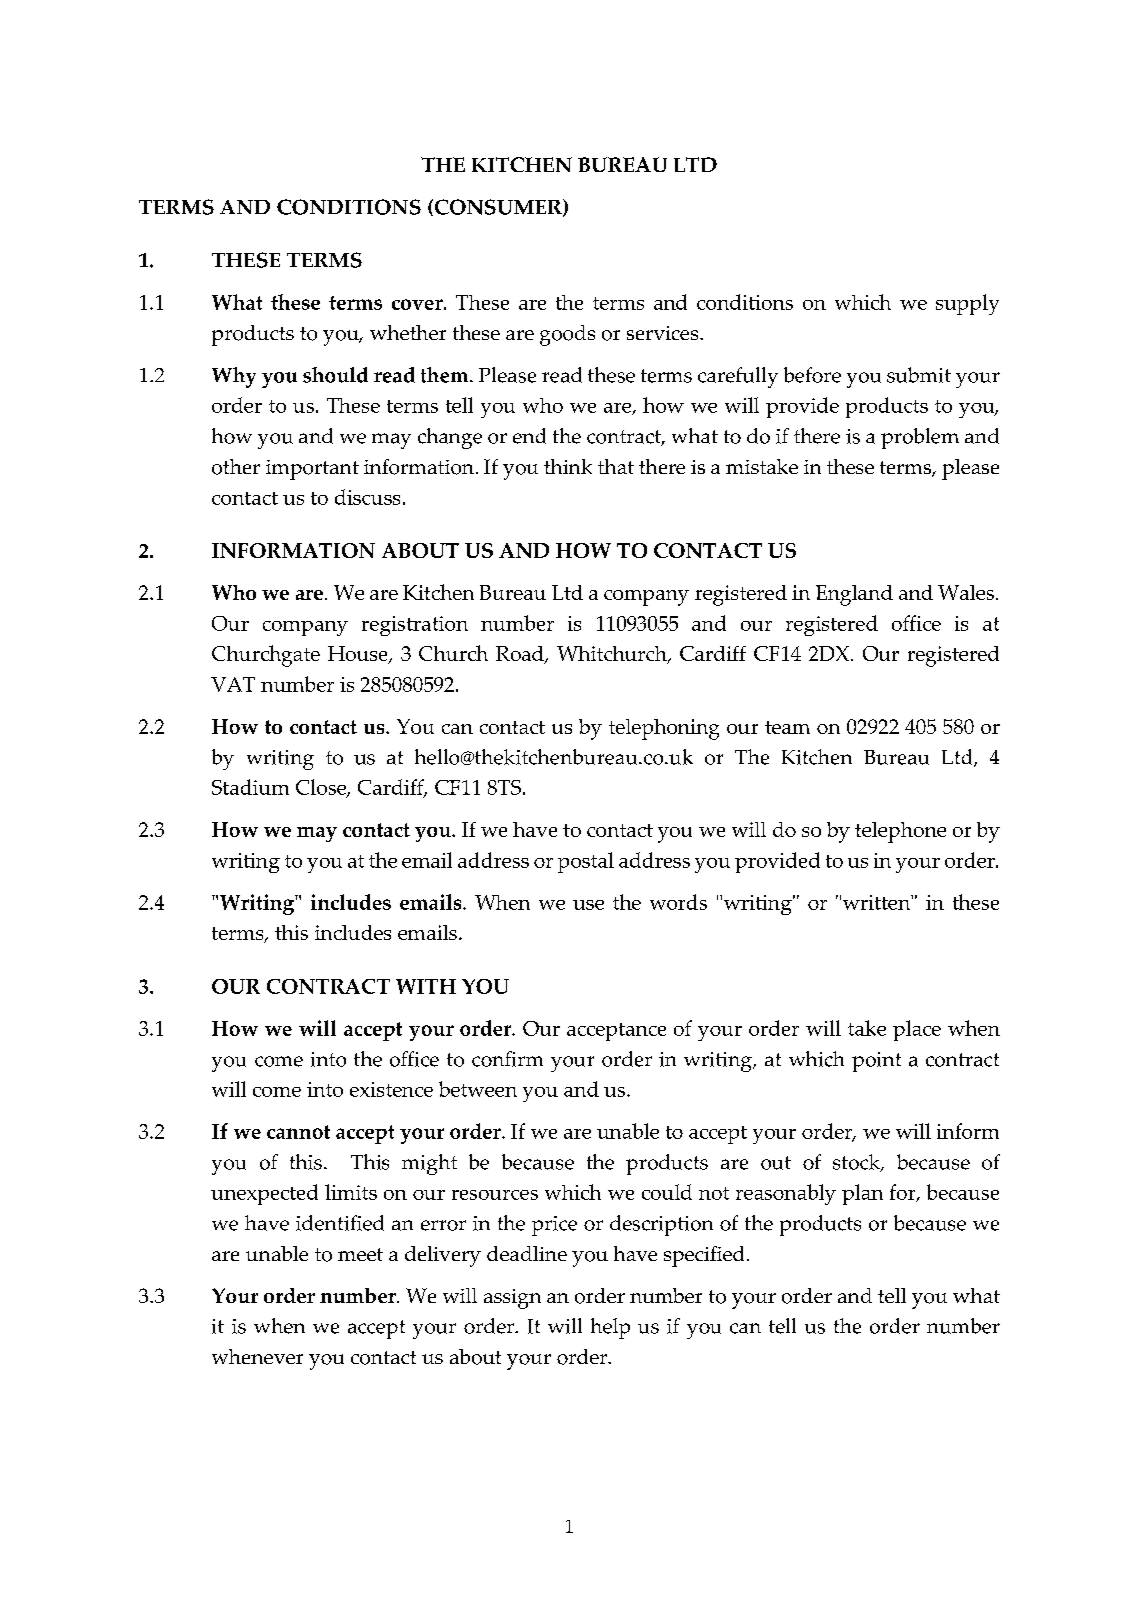 The height and width of the document is (1607, 1136). I want to click on help, so click(610, 1328).
